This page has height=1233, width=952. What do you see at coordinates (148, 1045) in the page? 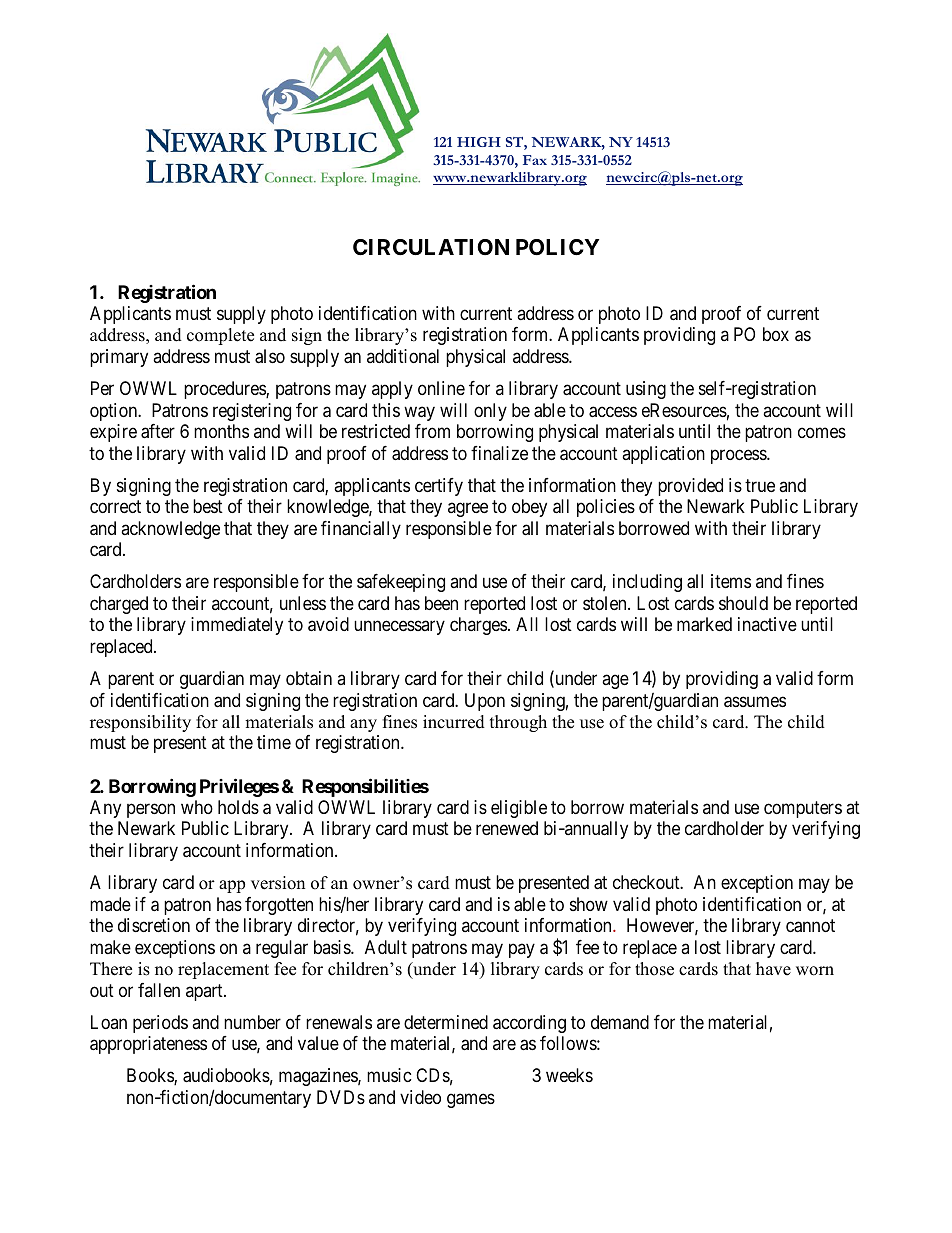
I see `appropriateness` at bounding box center [148, 1045].
